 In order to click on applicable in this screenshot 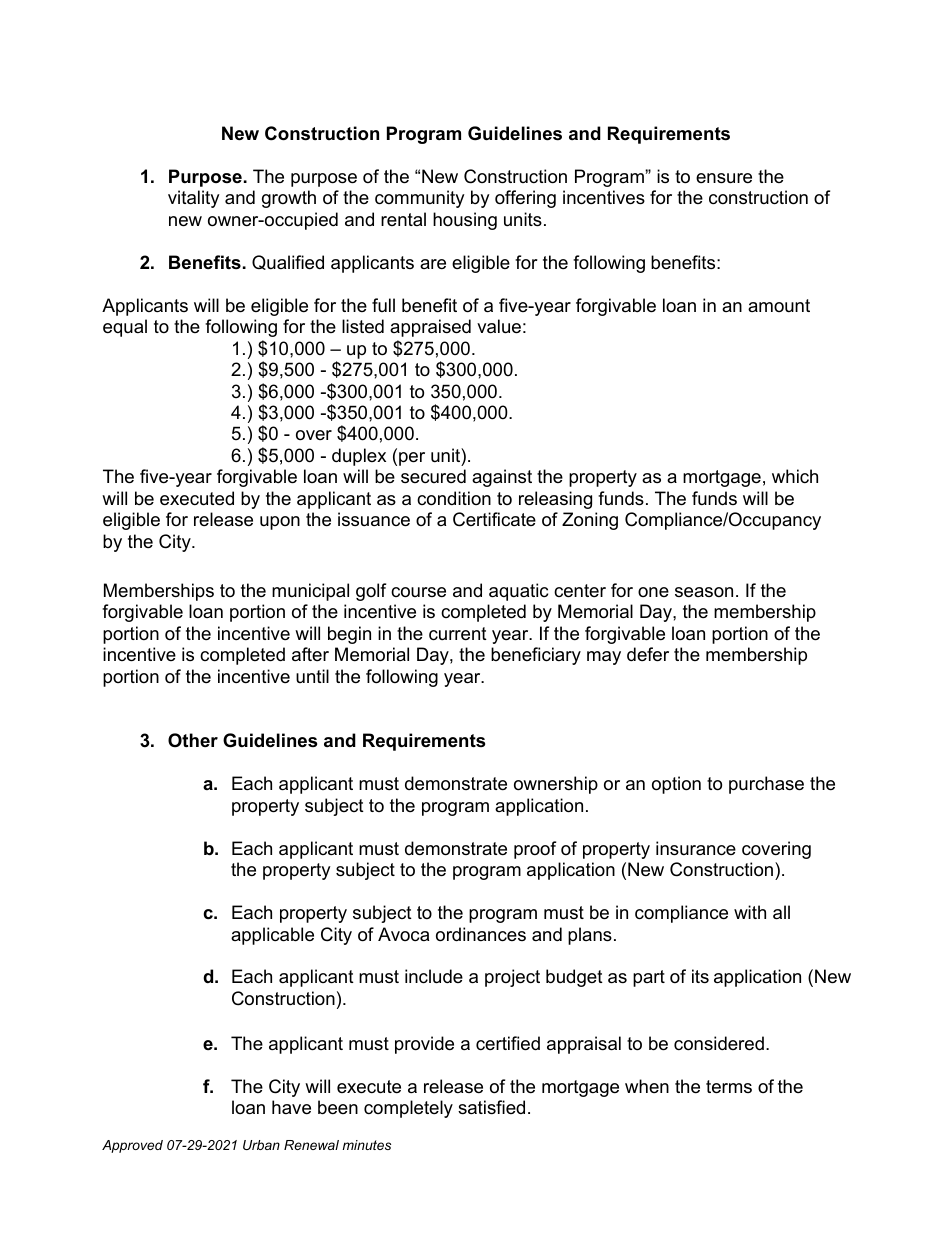, I will do `click(272, 936)`.
